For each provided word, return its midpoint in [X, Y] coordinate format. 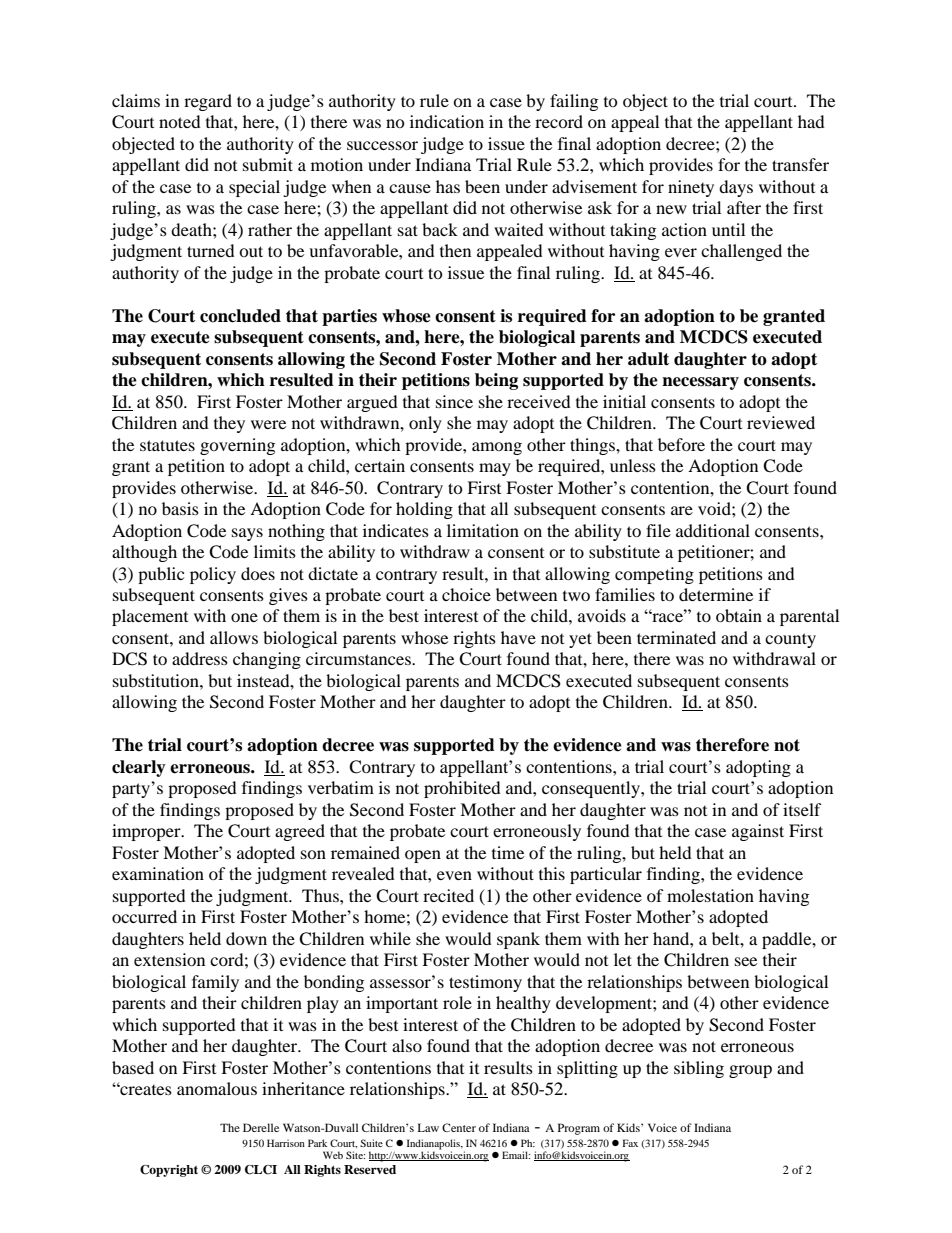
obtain [739, 615]
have [518, 637]
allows [234, 637]
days [736, 188]
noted [180, 121]
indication [447, 121]
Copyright [169, 1171]
